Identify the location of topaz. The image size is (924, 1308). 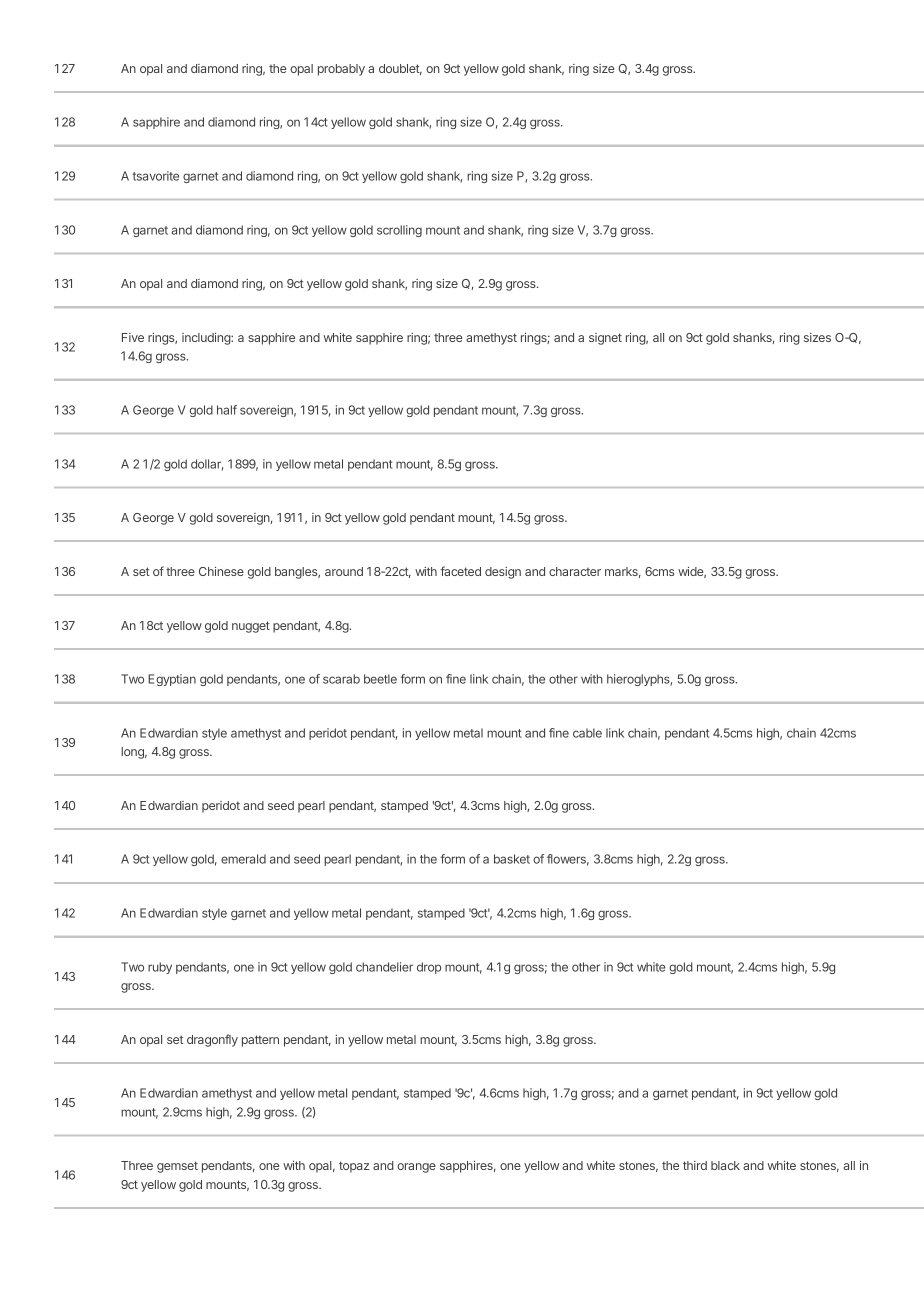
(354, 1167).
